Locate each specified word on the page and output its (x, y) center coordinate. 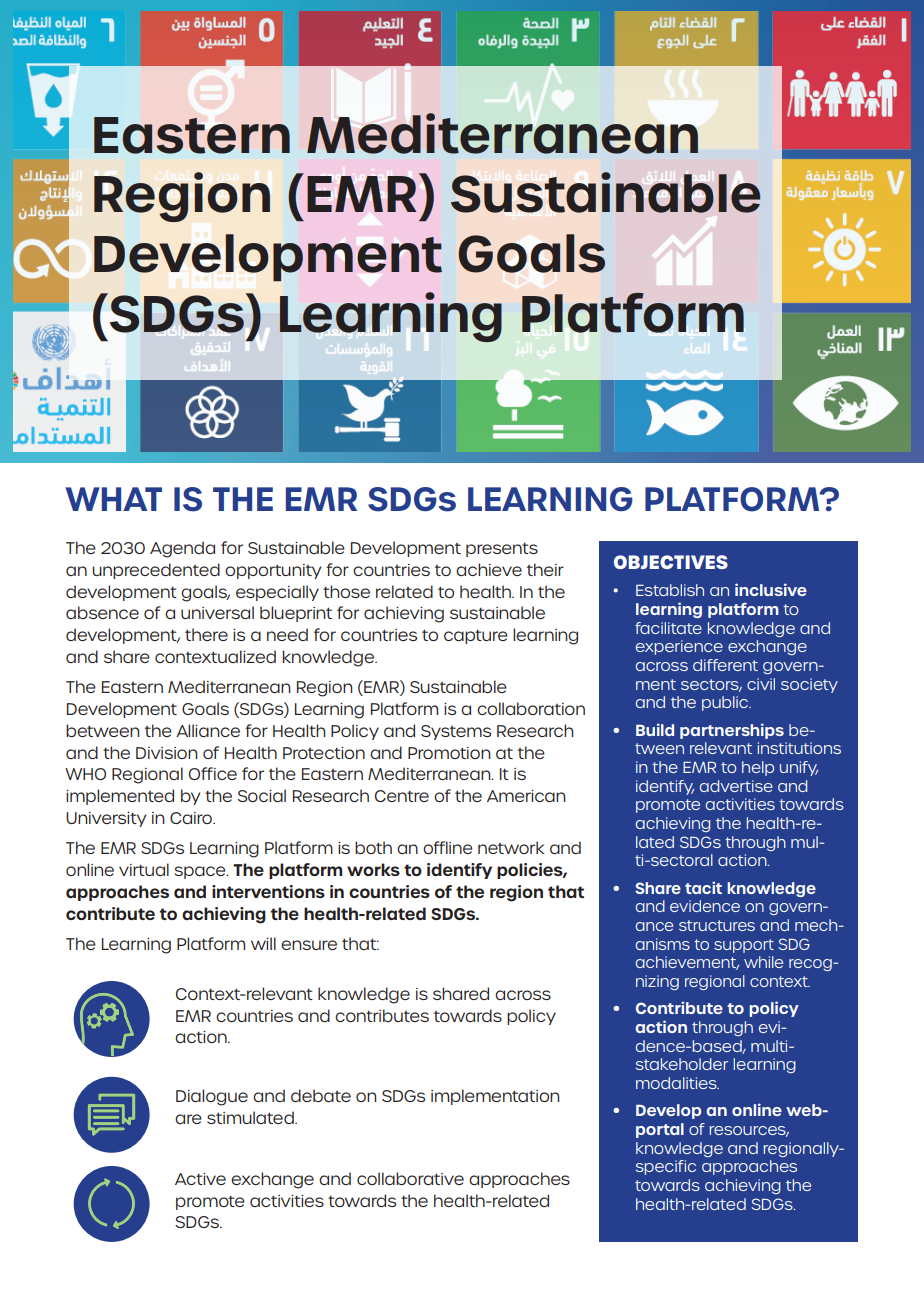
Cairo (192, 818)
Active (200, 1179)
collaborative (410, 1178)
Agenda (182, 549)
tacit (703, 887)
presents (502, 550)
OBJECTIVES (671, 562)
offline (447, 847)
